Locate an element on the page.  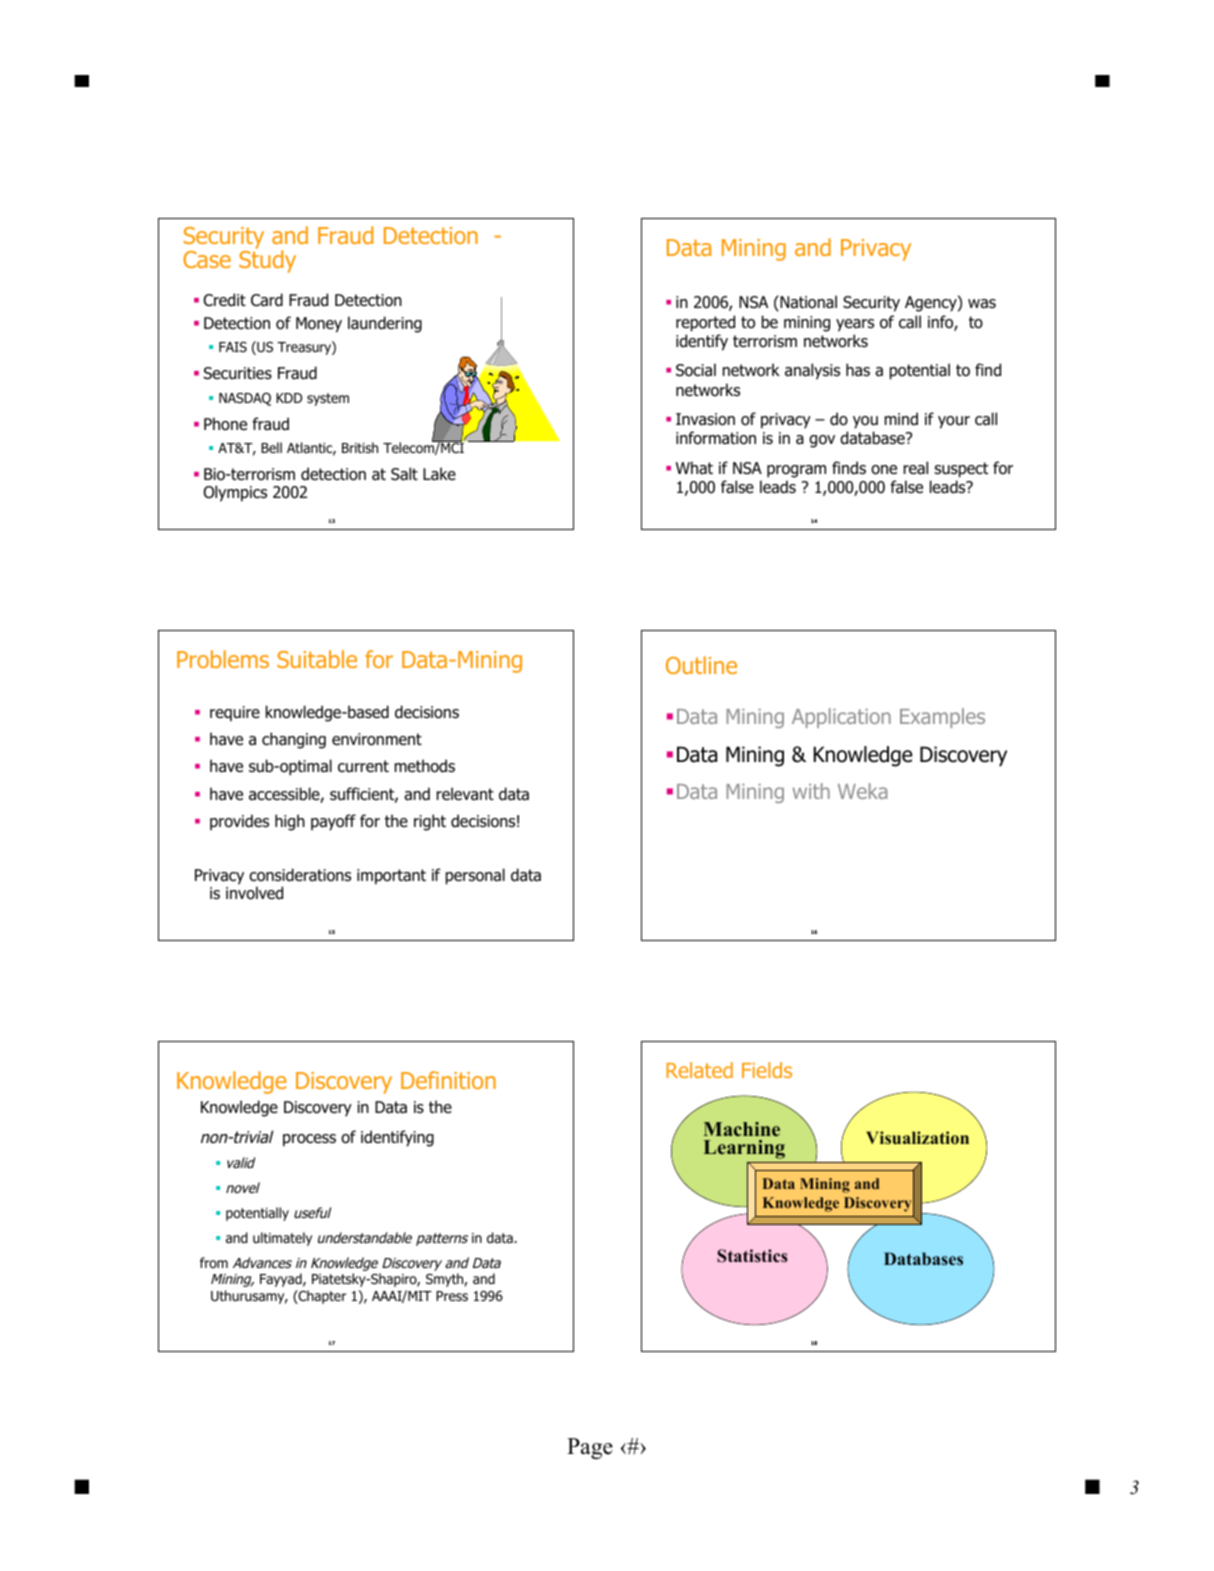
years is located at coordinates (855, 325).
